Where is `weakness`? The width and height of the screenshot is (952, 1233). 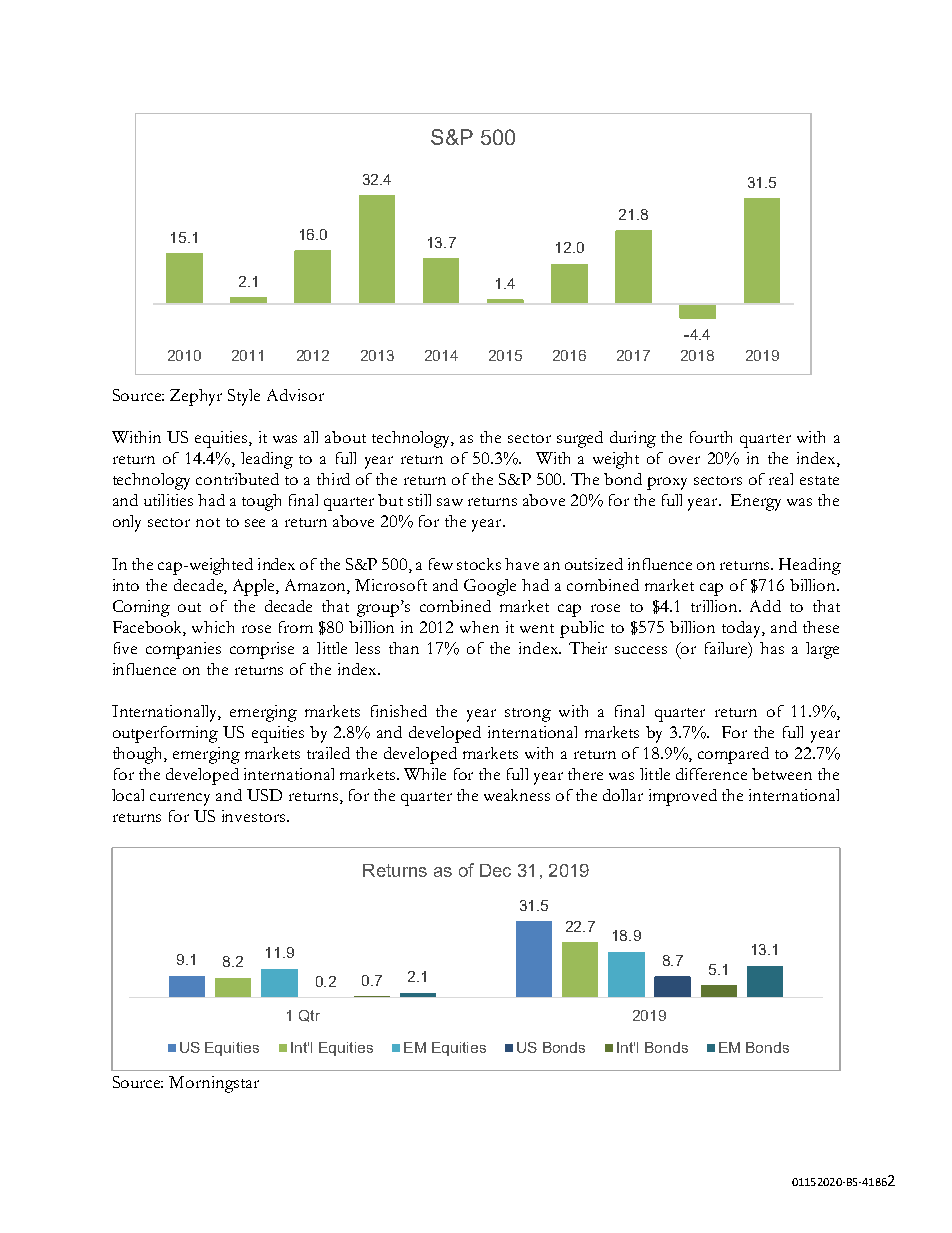 weakness is located at coordinates (517, 795).
